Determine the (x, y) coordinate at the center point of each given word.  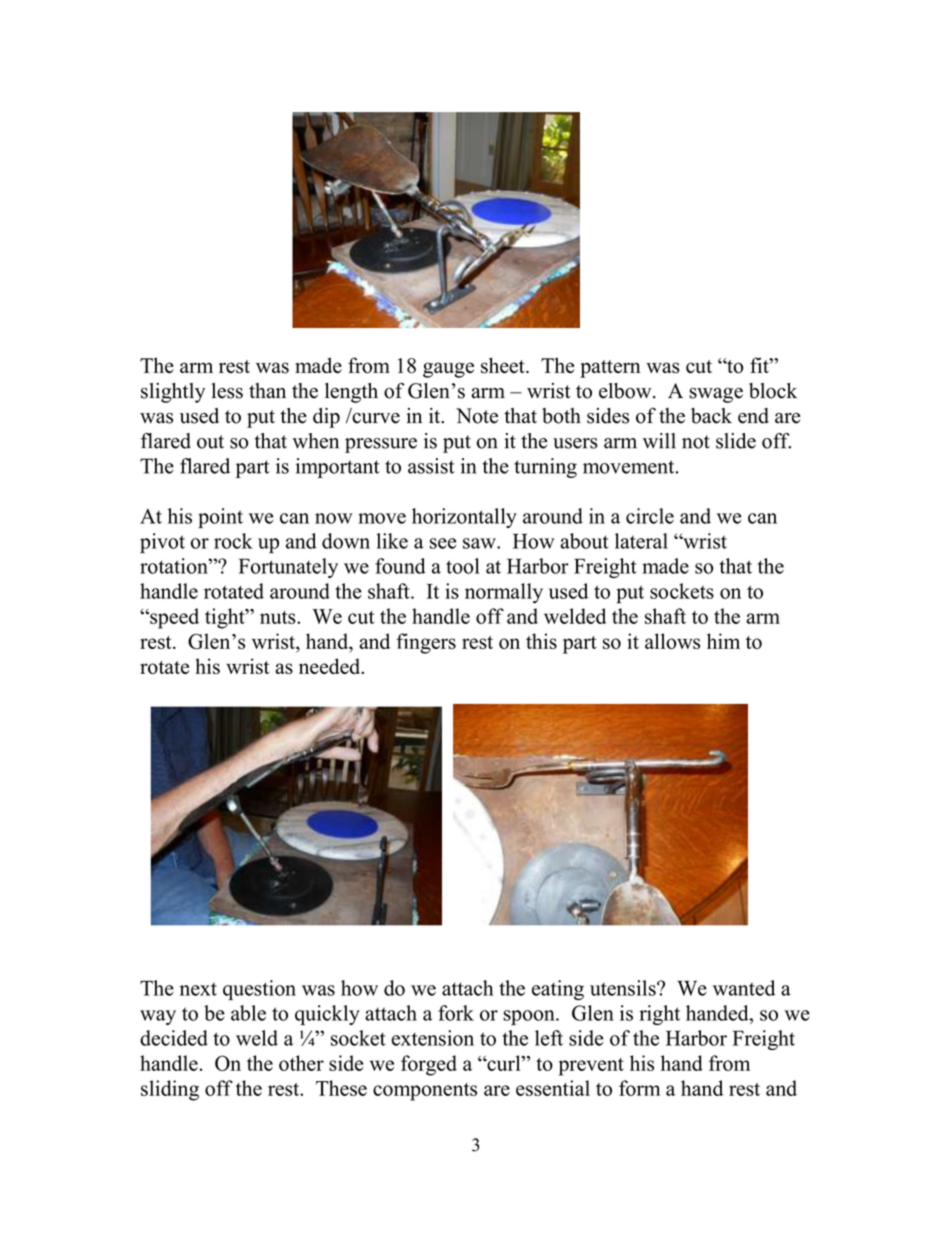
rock (233, 541)
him (723, 641)
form (639, 1088)
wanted (744, 988)
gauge (448, 370)
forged (429, 1065)
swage (716, 395)
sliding (170, 1090)
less (227, 391)
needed (331, 666)
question (259, 990)
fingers (426, 643)
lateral (641, 541)
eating (558, 990)
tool (463, 566)
